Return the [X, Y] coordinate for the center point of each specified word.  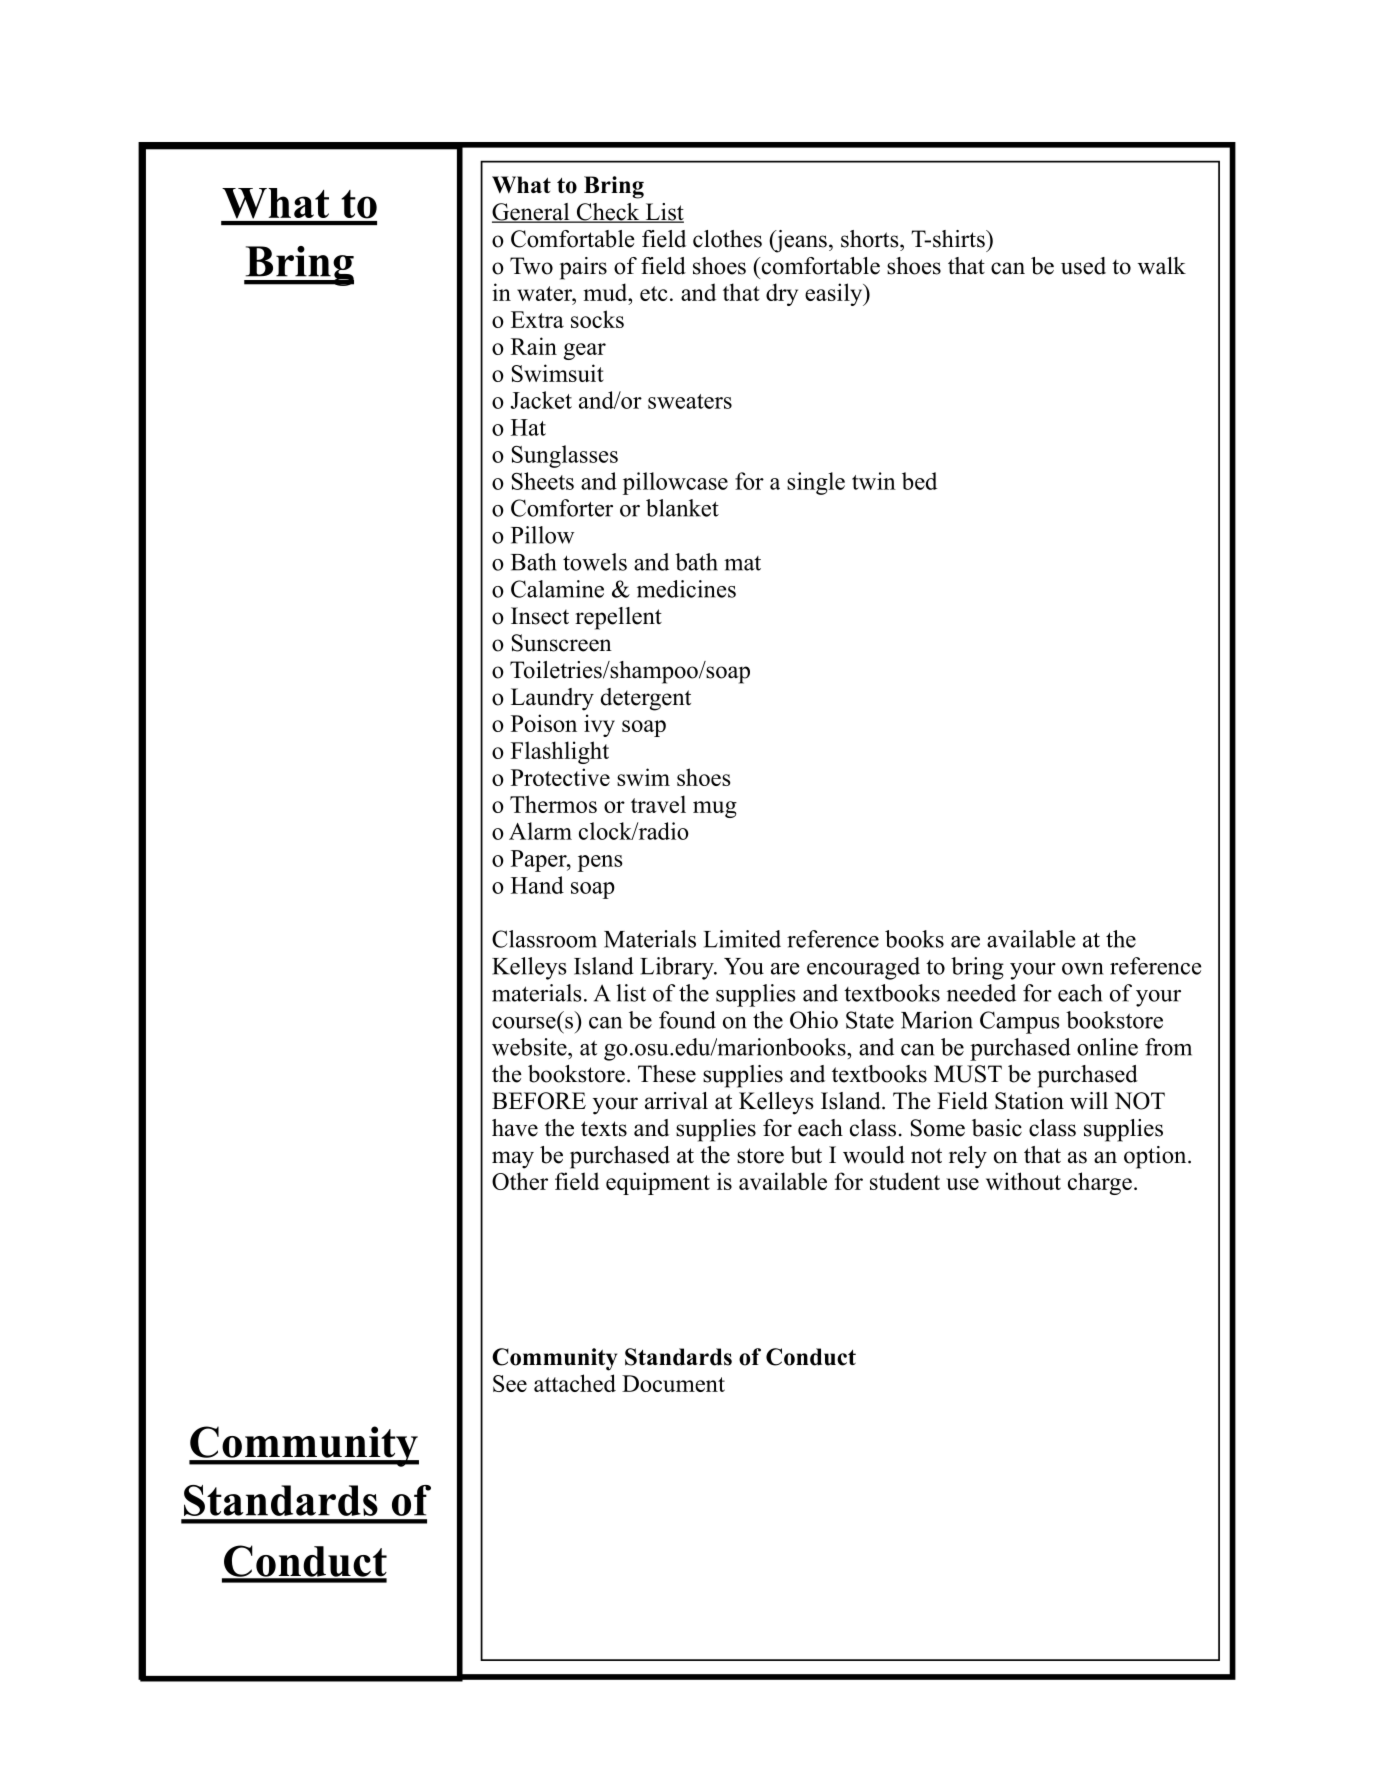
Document [673, 1383]
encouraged [863, 968]
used [1083, 266]
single [816, 483]
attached [575, 1383]
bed [919, 481]
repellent [618, 618]
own [1082, 969]
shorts [871, 239]
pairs [583, 268]
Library [678, 968]
